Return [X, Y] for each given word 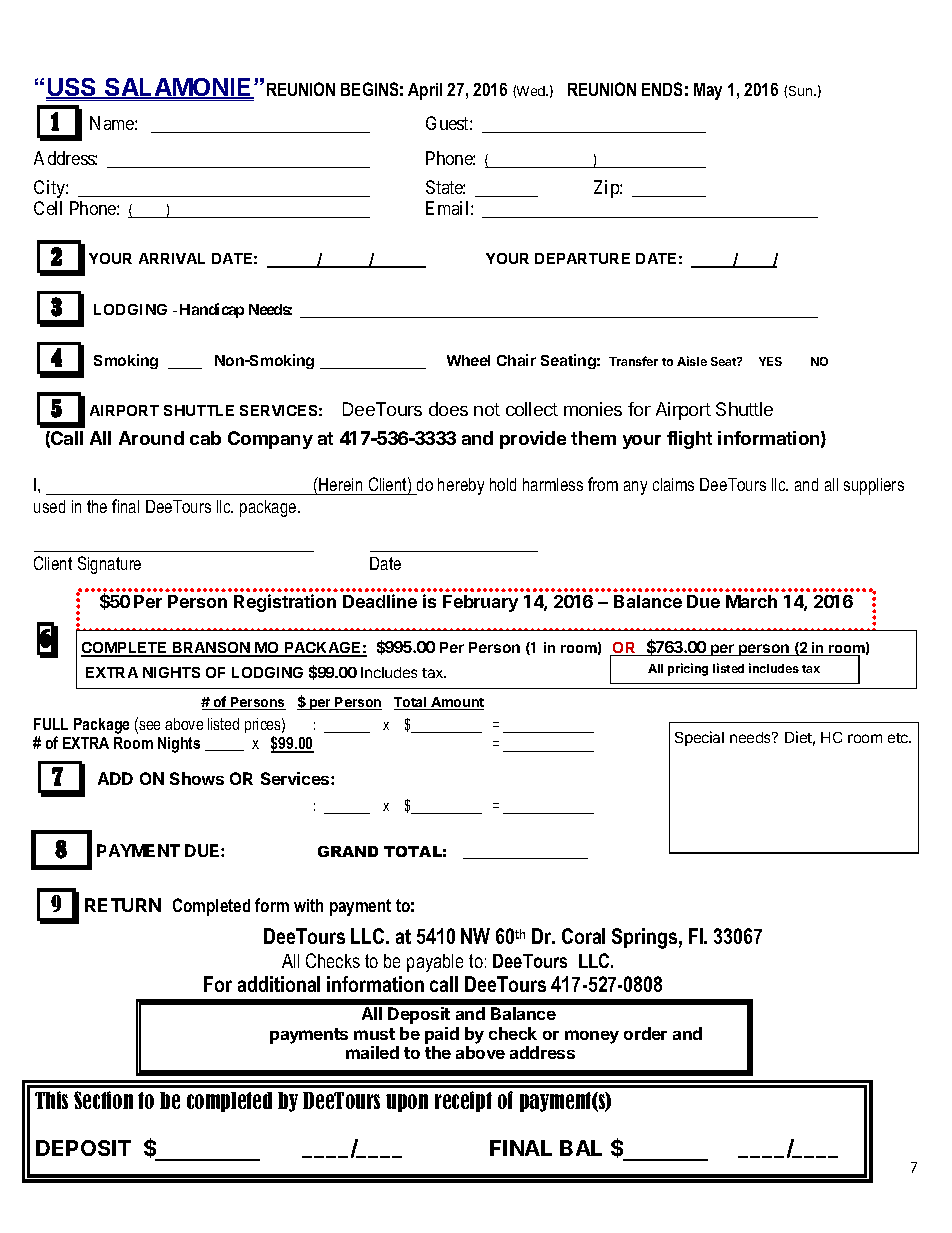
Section [103, 1100]
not [487, 409]
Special [699, 738]
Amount [456, 703]
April [425, 91]
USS [72, 88]
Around [151, 438]
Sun [802, 91]
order [645, 1033]
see [148, 725]
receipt [463, 1101]
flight [689, 440]
